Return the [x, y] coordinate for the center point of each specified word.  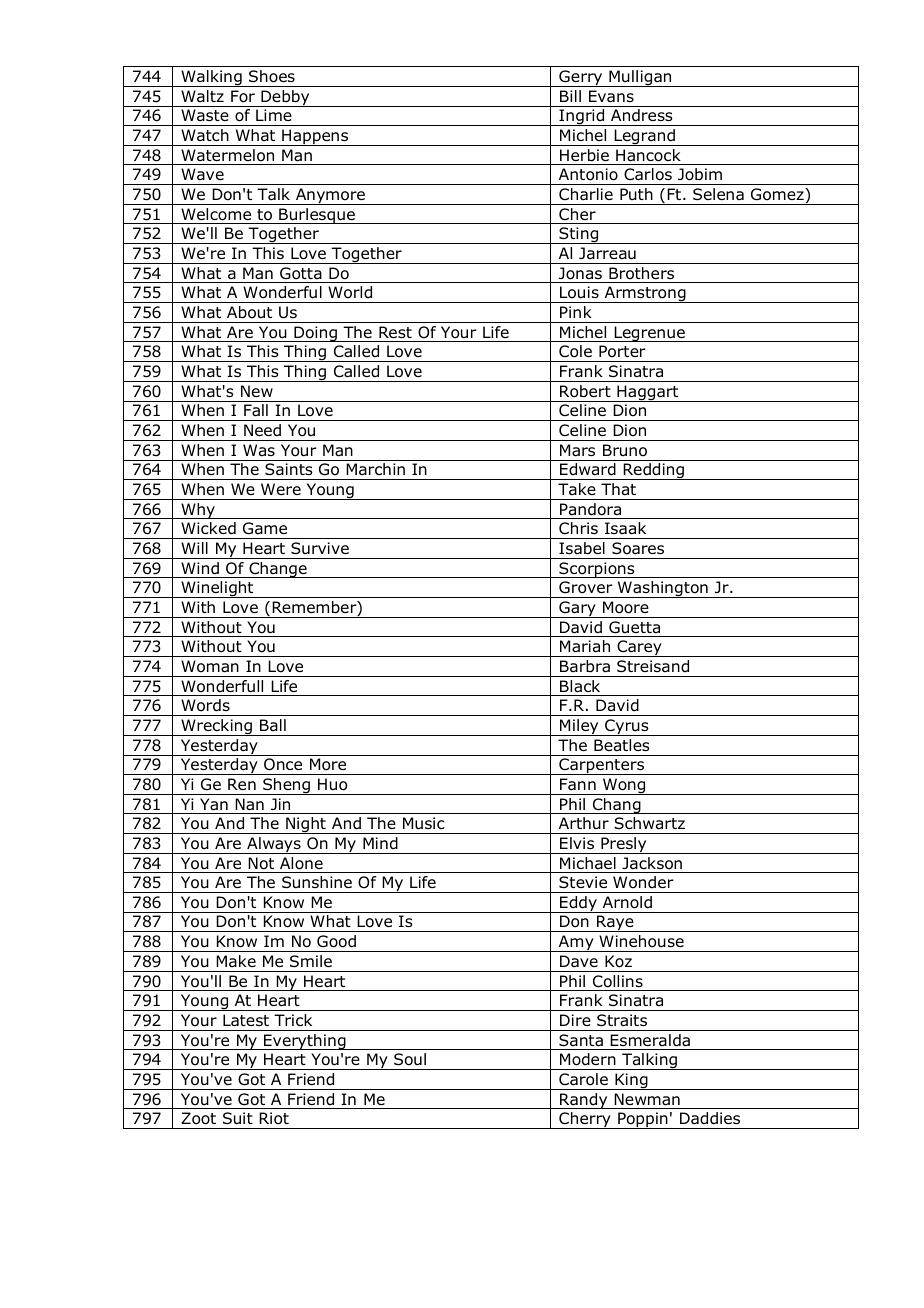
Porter [622, 351]
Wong [624, 786]
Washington [662, 589]
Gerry [581, 78]
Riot [274, 1118]
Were [281, 489]
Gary [577, 609]
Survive [320, 548]
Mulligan [640, 78]
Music [424, 823]
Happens [315, 137]
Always [274, 845]
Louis [579, 292]
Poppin [643, 1120]
